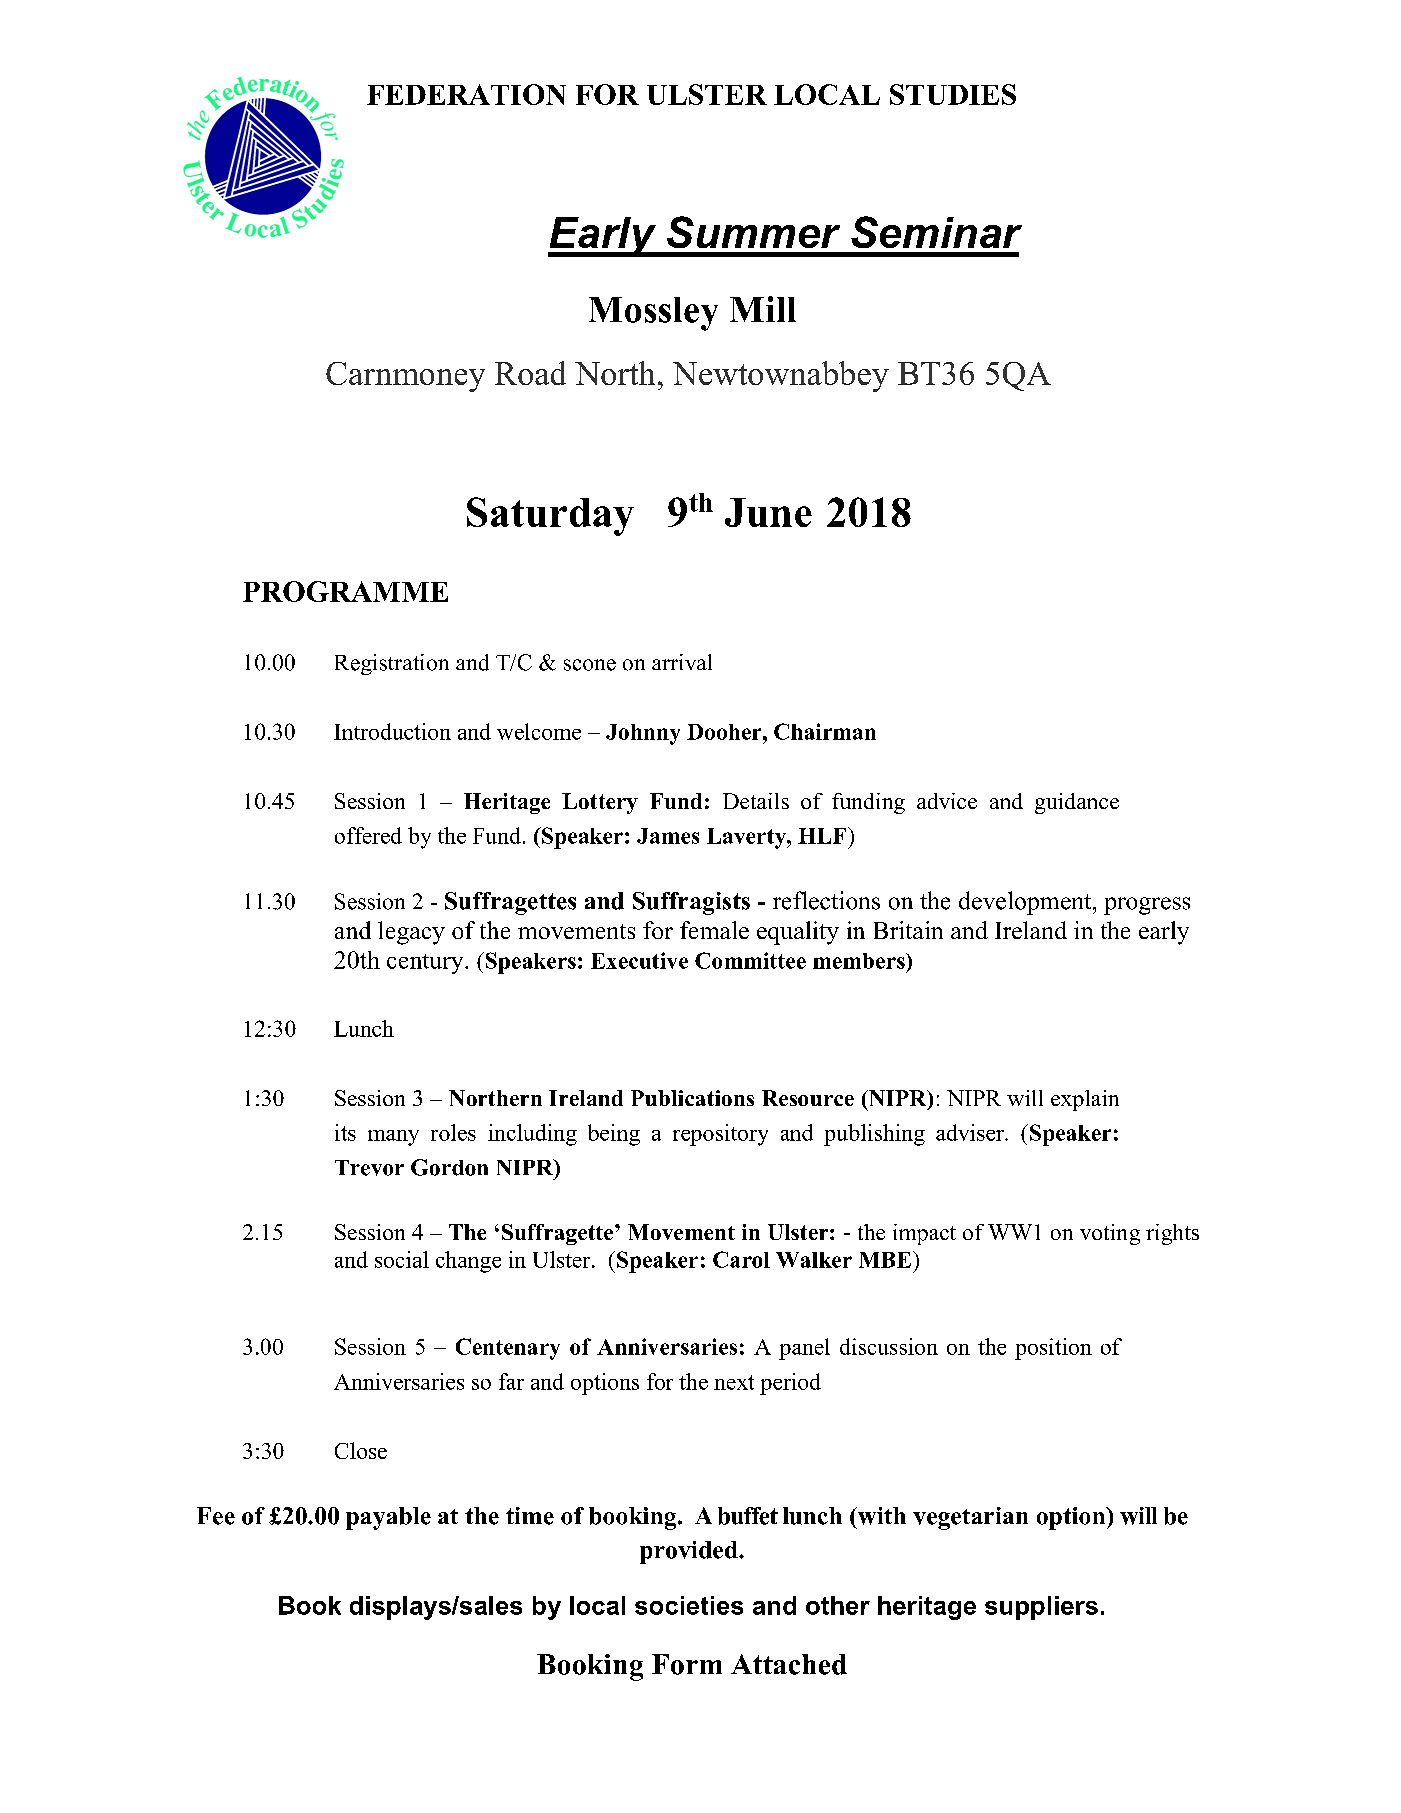 Image resolution: width=1401 pixels, height=1813 pixels. I want to click on offered, so click(368, 835).
